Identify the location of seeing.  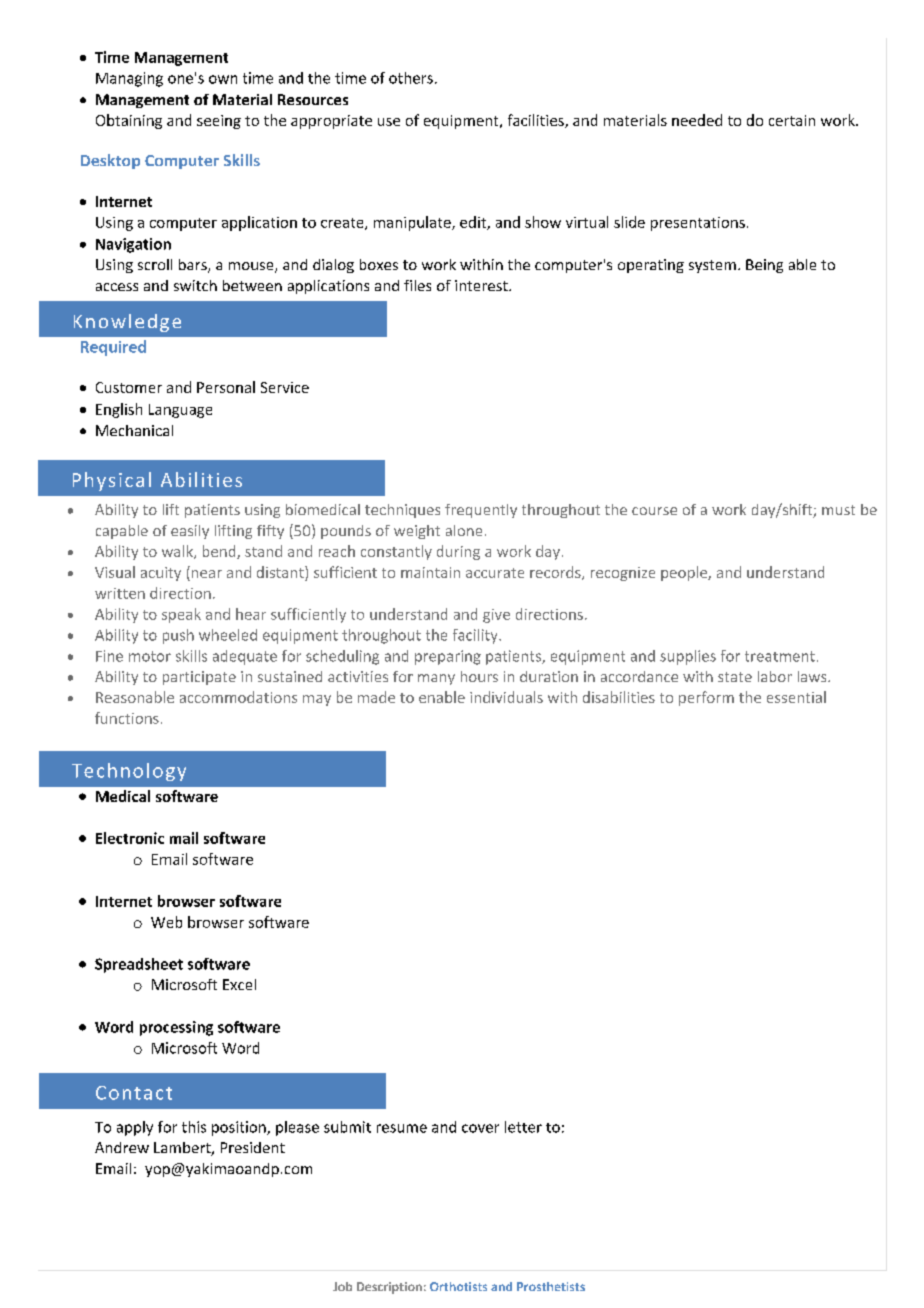
(219, 122).
